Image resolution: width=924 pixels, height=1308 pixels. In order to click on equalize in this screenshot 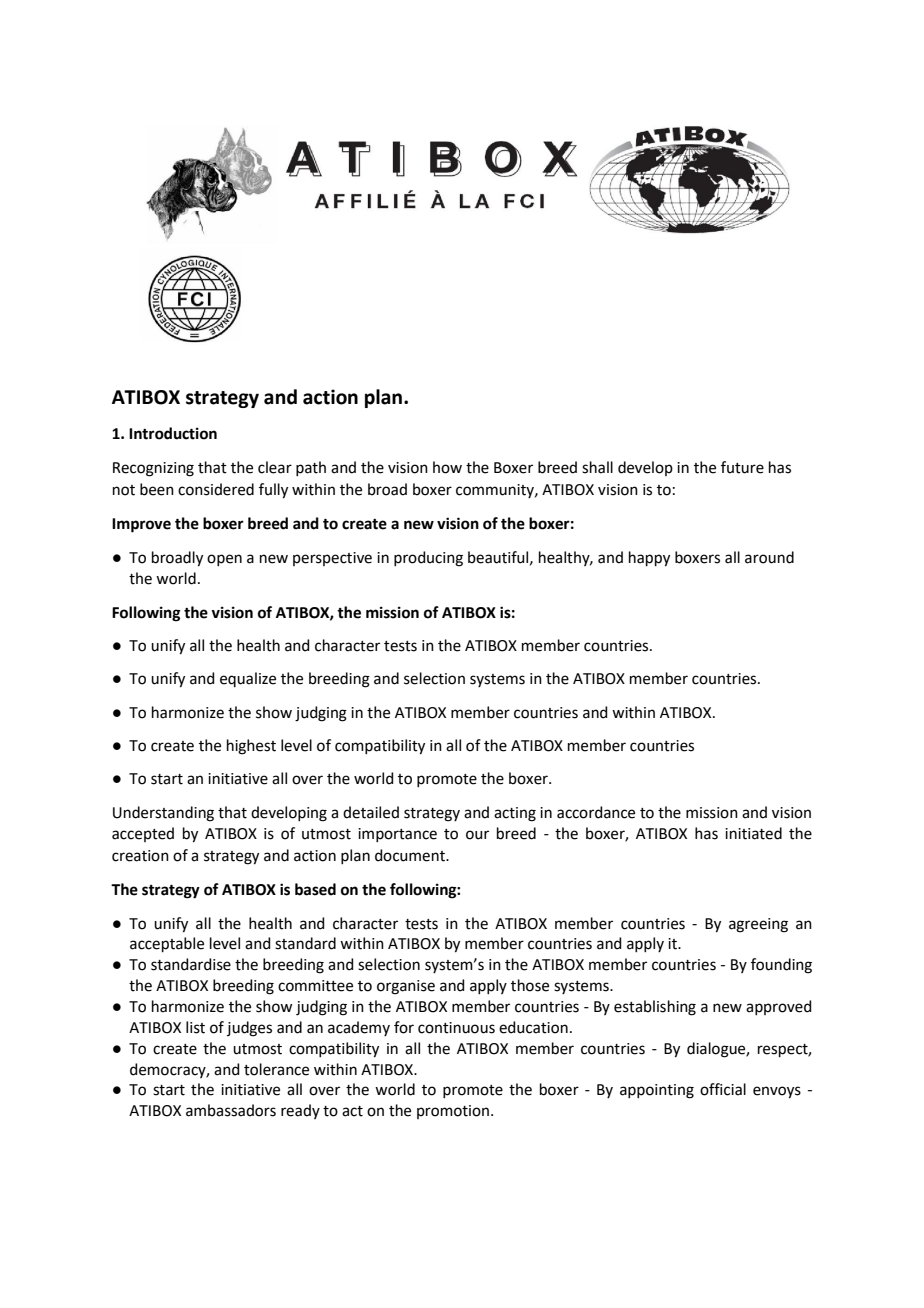, I will do `click(248, 679)`.
